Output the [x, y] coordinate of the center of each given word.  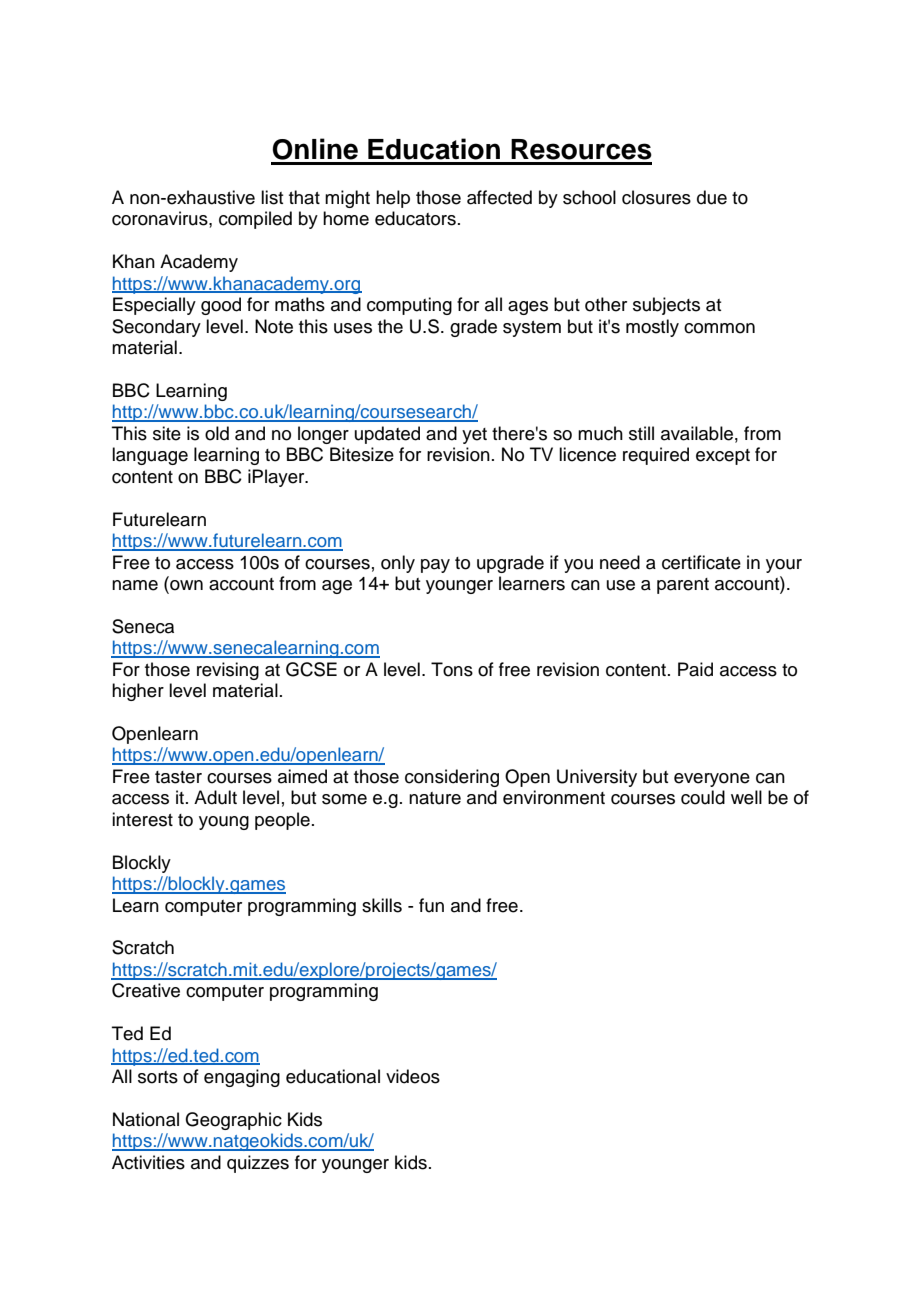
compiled [255, 220]
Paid [695, 669]
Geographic [233, 1121]
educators [415, 218]
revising [228, 671]
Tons [452, 669]
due [712, 197]
